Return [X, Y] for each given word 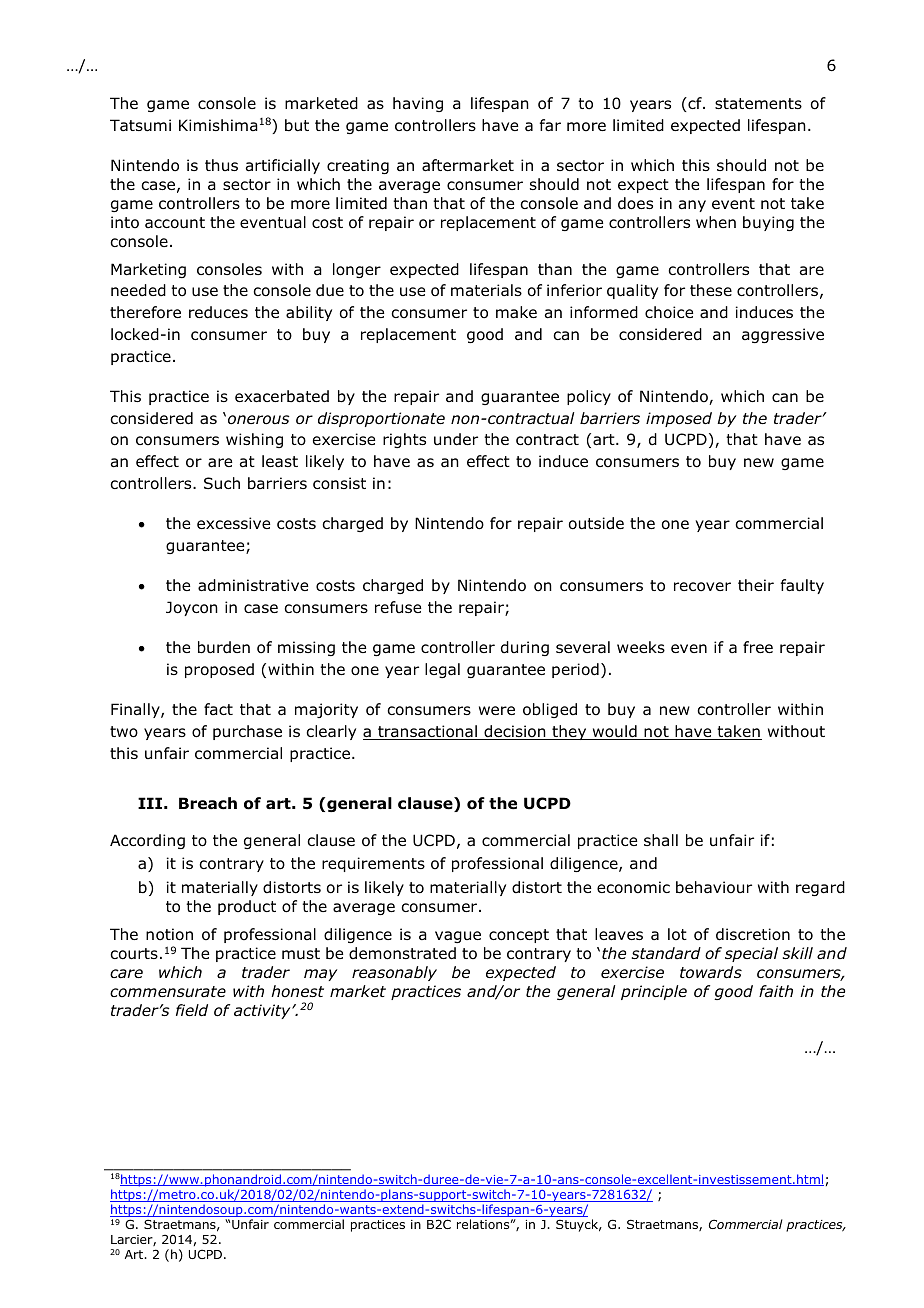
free [758, 647]
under [456, 439]
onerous [259, 420]
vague [458, 937]
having [418, 104]
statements [758, 104]
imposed [679, 419]
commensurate [168, 992]
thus [221, 165]
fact [218, 709]
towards [711, 972]
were [497, 710]
